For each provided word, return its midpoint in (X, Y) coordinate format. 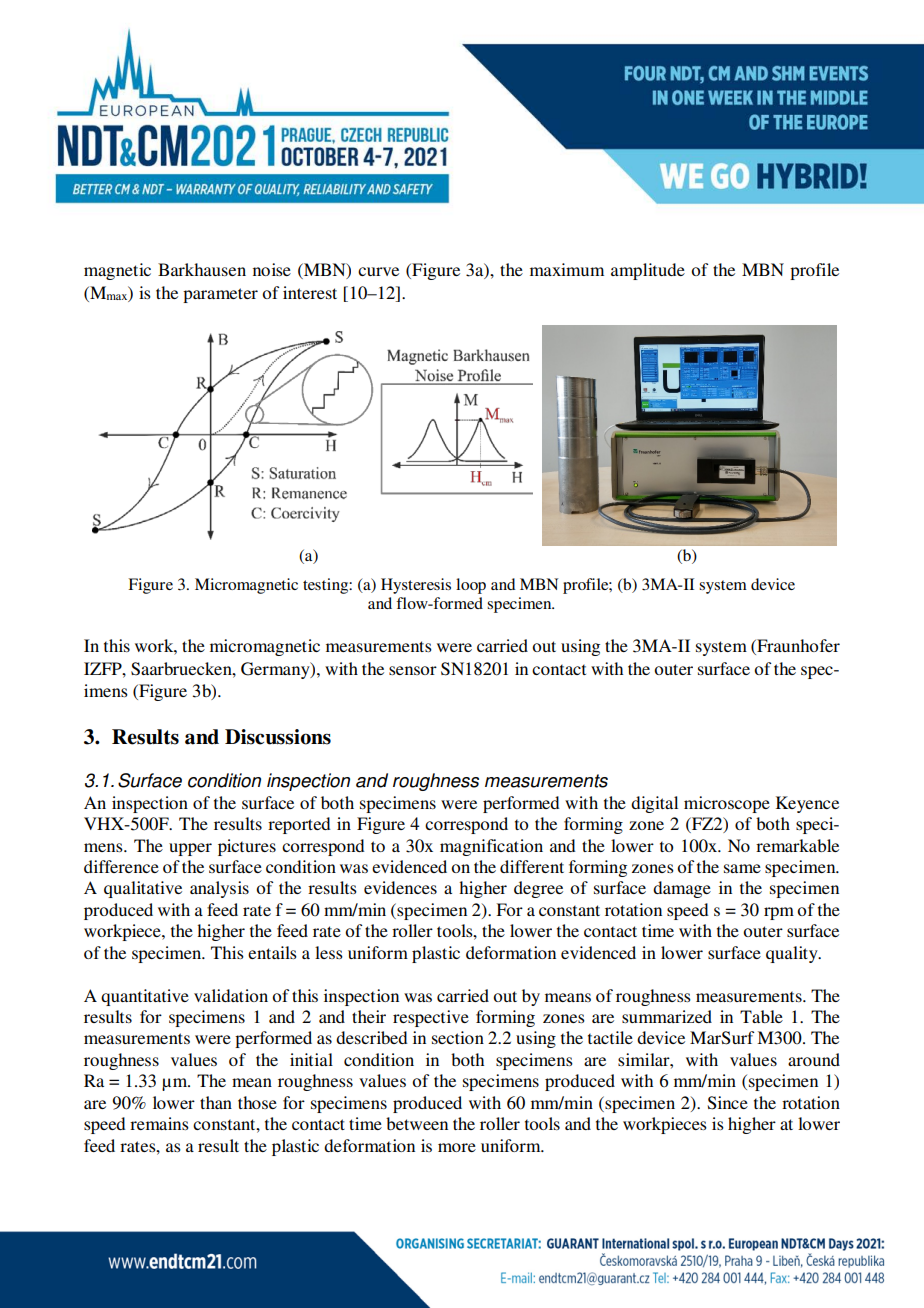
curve (378, 271)
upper (190, 849)
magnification (491, 847)
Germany (276, 670)
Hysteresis (416, 586)
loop (471, 586)
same (742, 868)
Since (728, 1103)
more (457, 1147)
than (216, 1102)
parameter (220, 295)
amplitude (648, 271)
